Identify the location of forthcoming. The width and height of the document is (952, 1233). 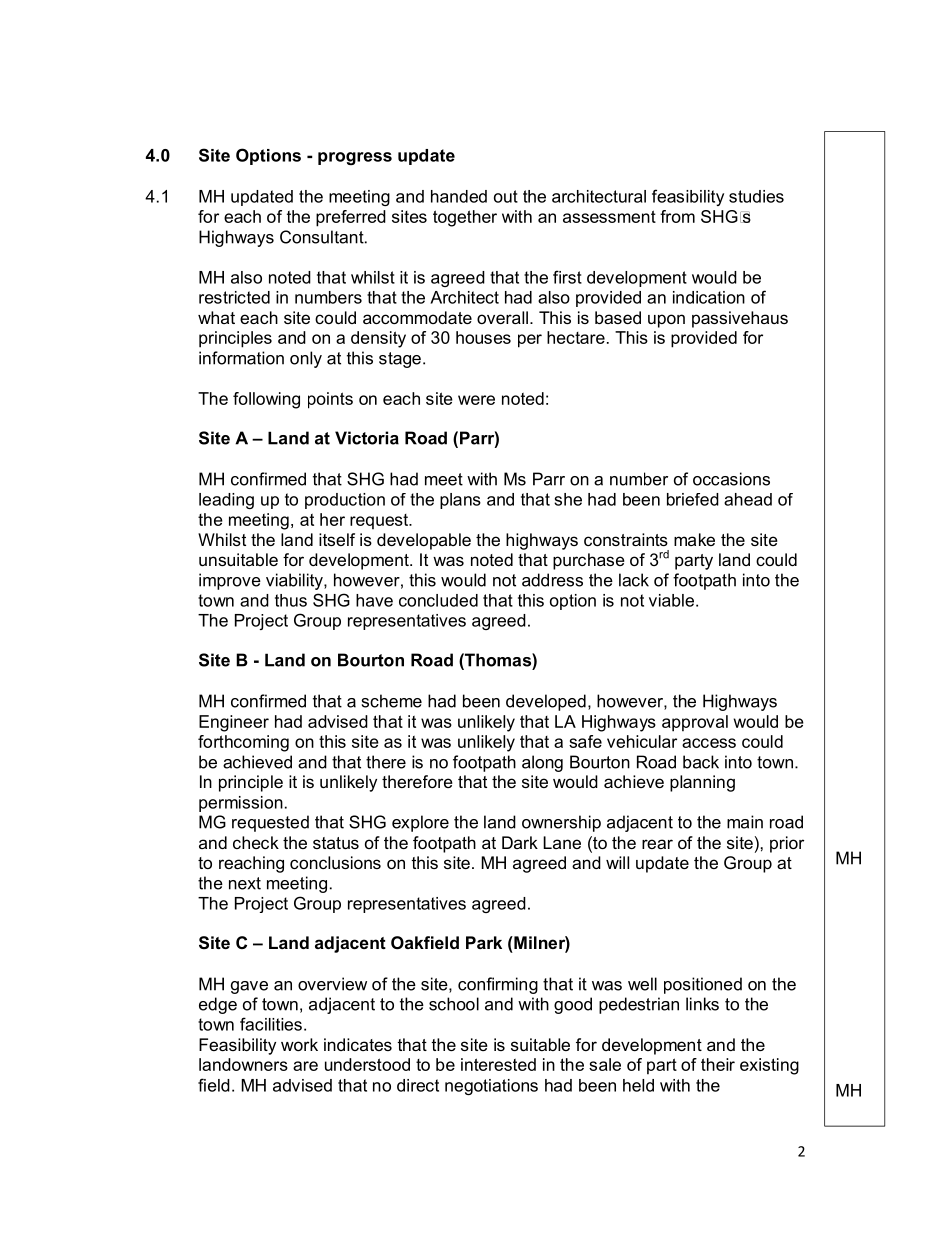
(243, 743).
